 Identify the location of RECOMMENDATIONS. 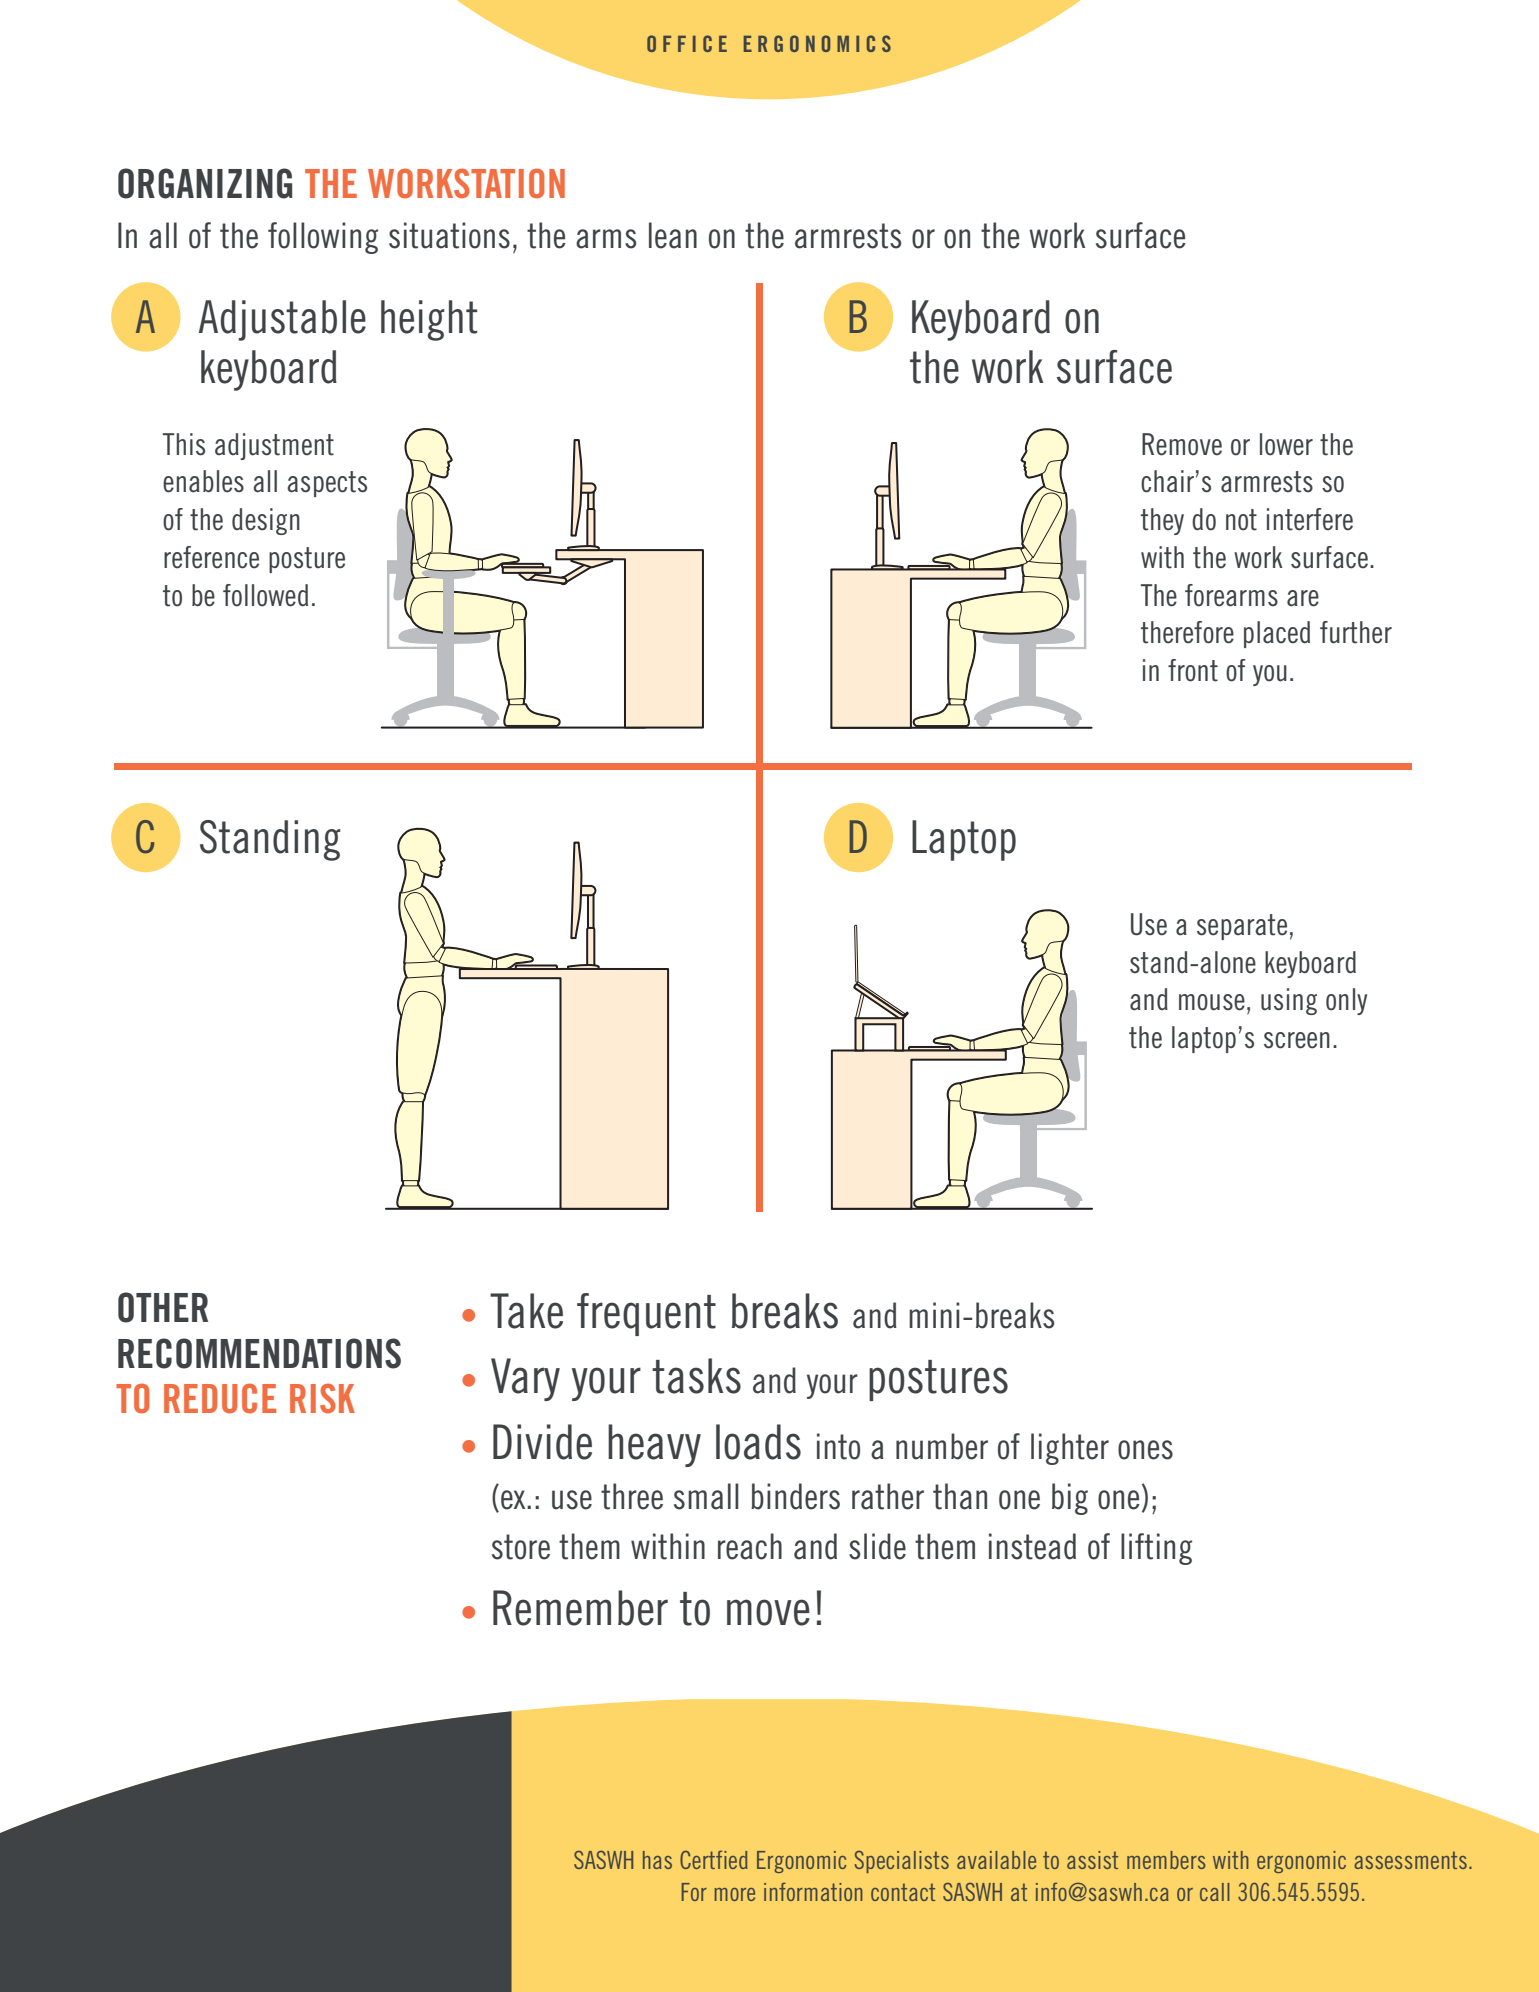
(259, 1353).
